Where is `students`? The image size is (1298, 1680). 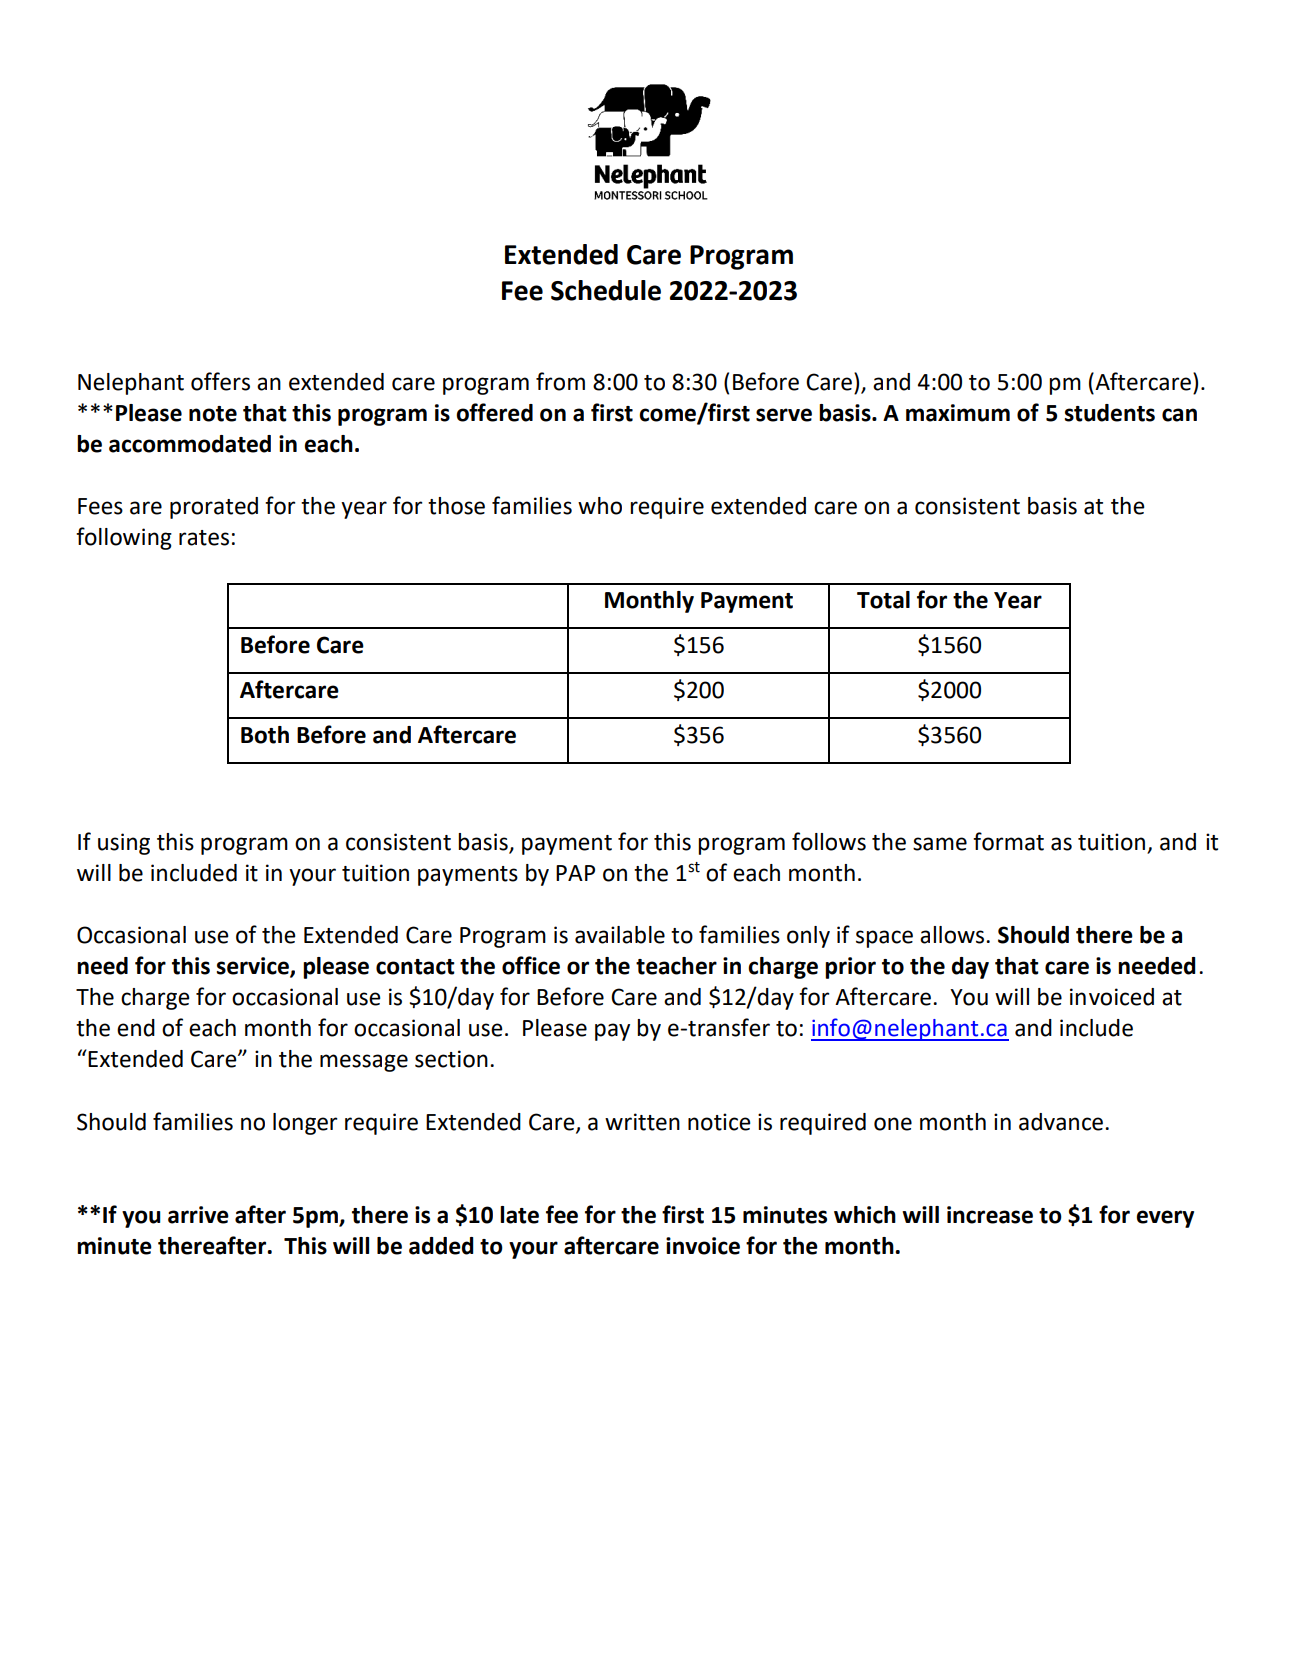
students is located at coordinates (1110, 413).
